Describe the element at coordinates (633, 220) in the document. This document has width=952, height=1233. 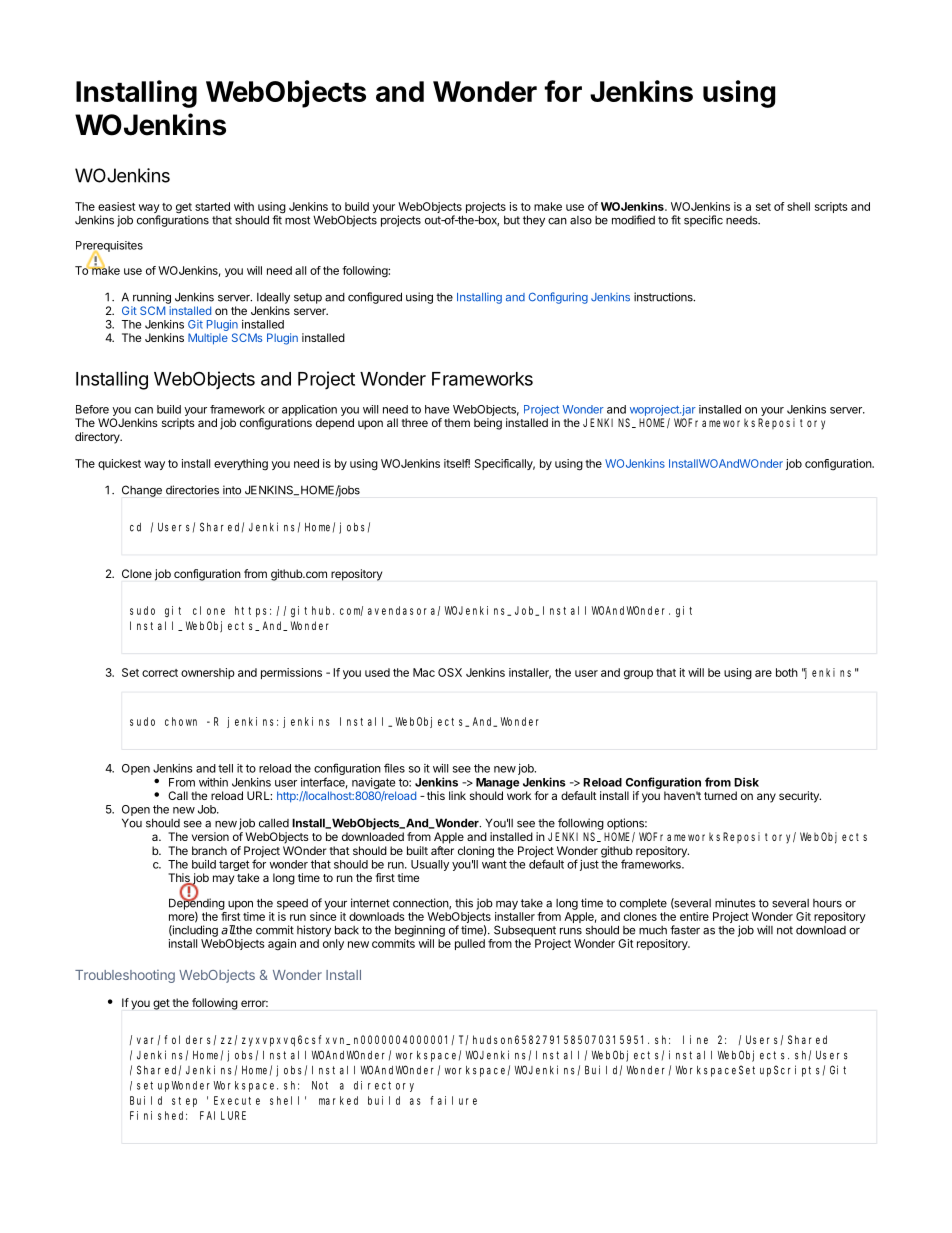
I see `modified` at that location.
